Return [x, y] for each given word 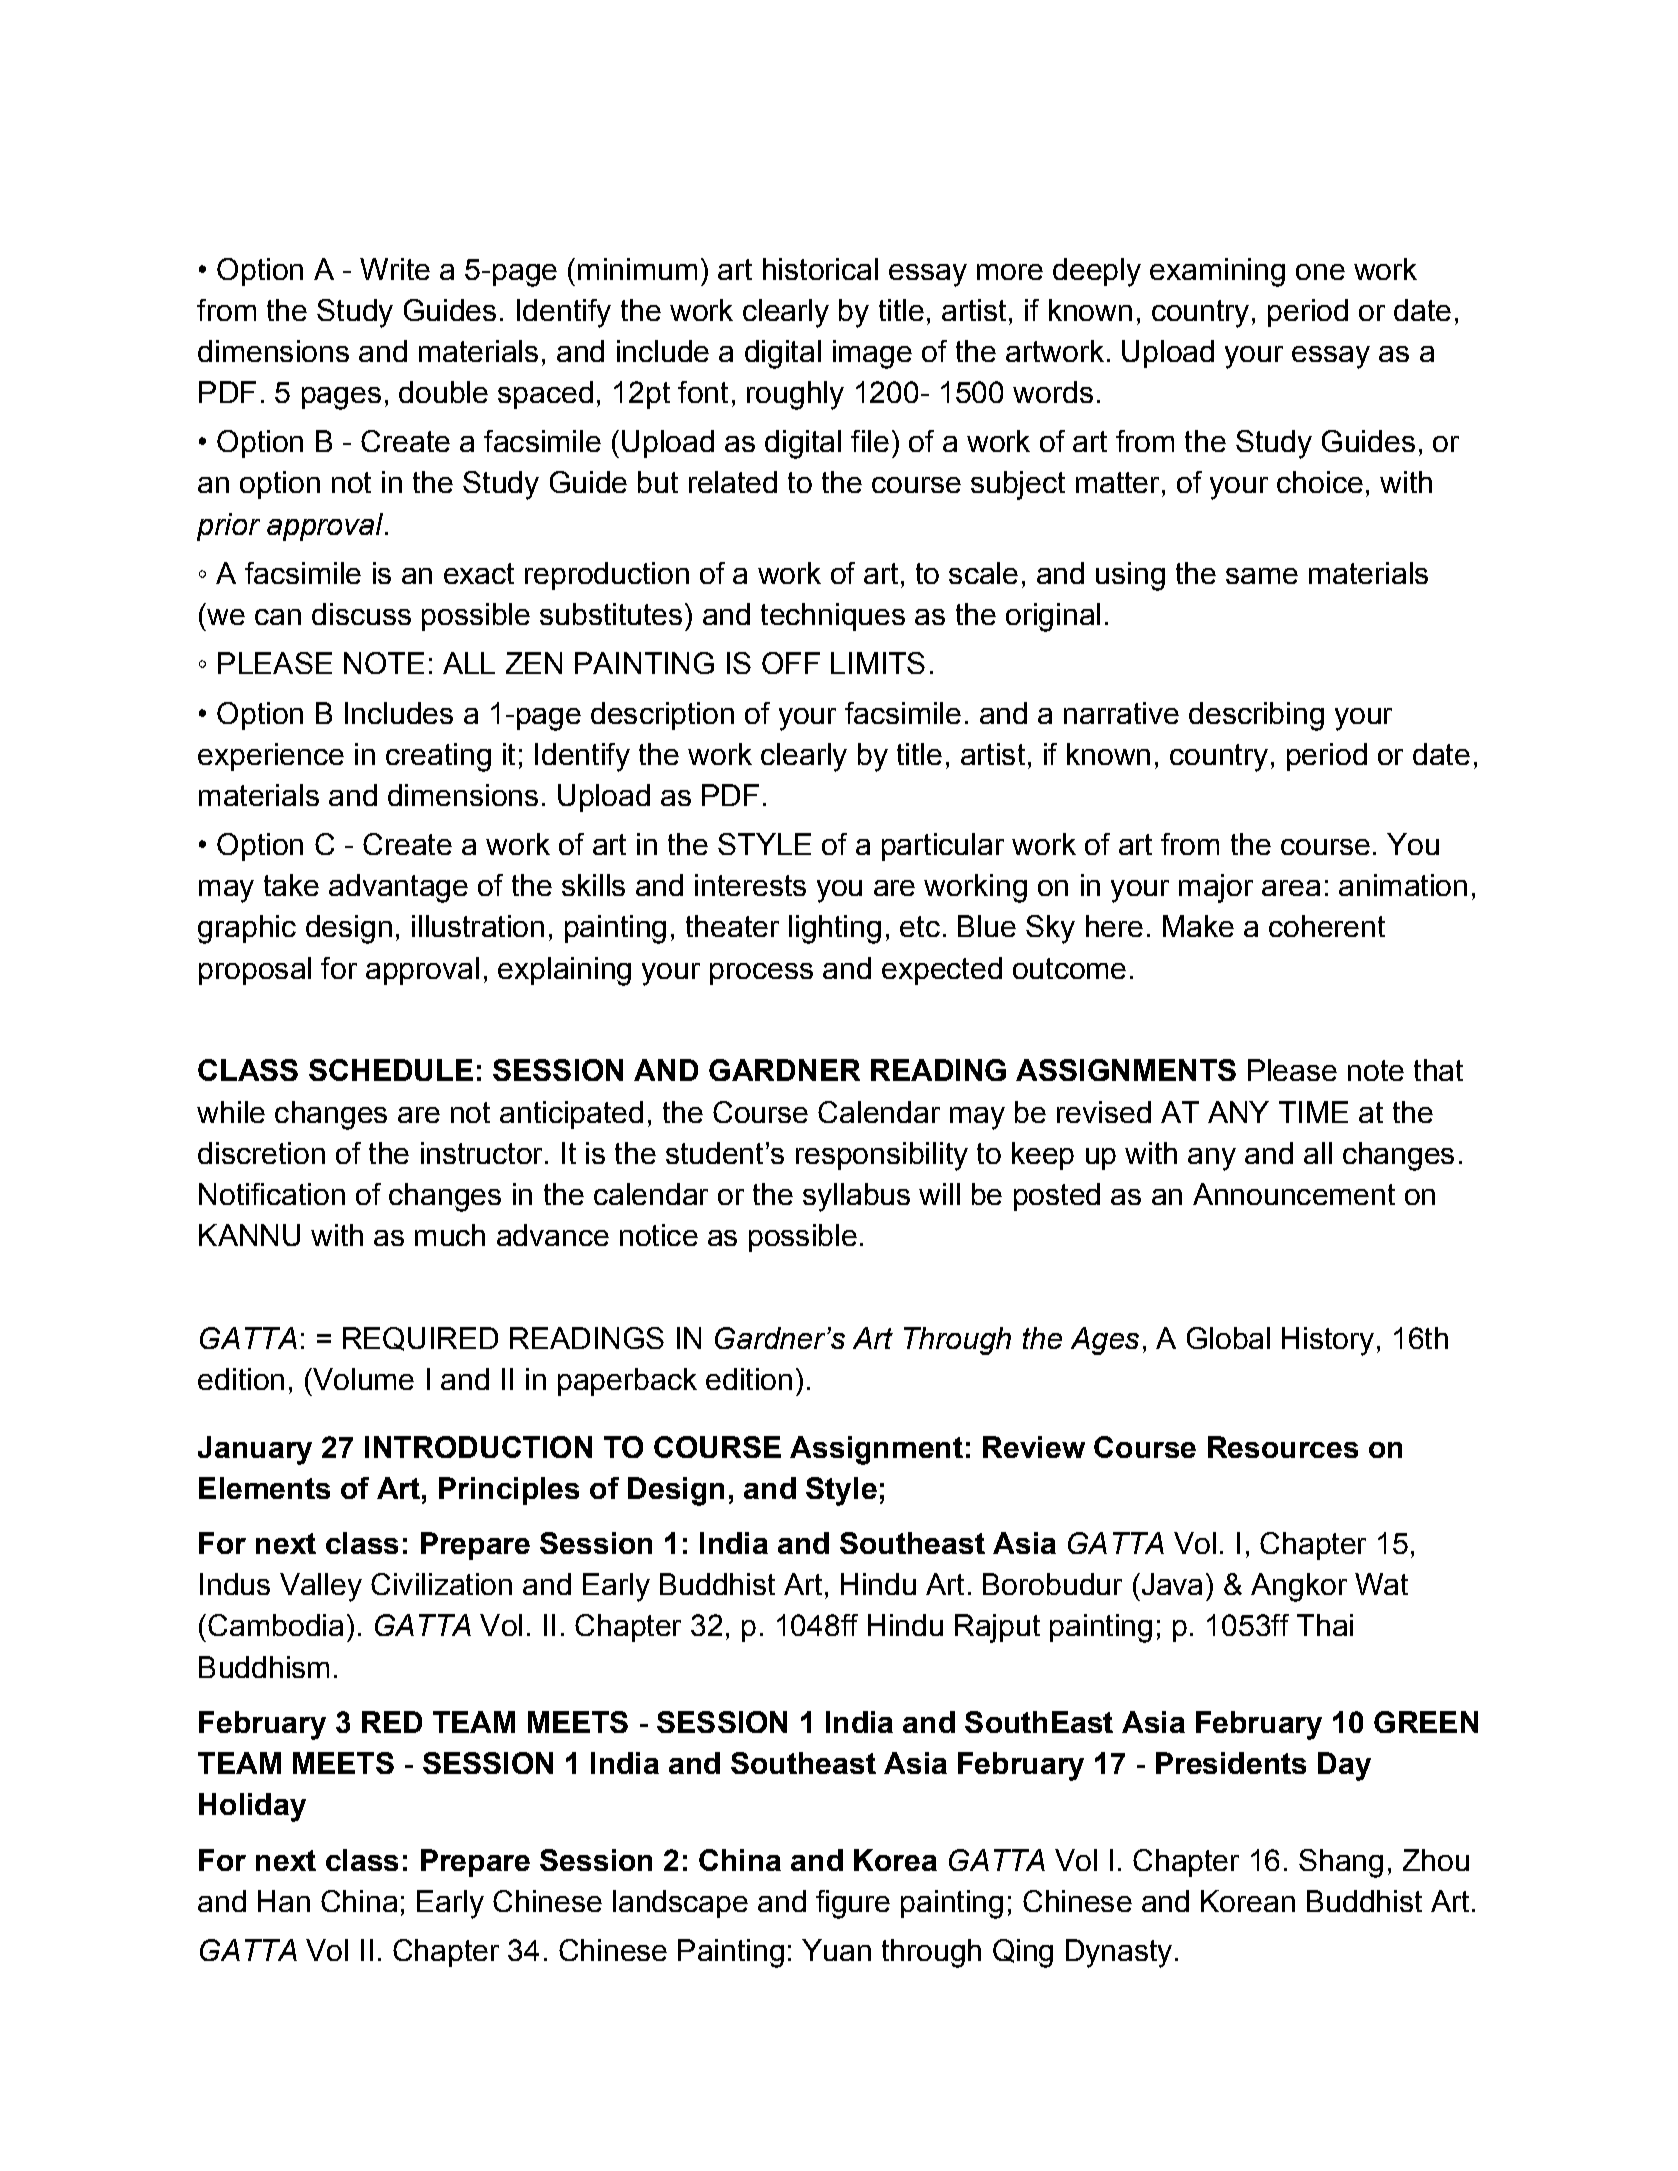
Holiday [252, 1807]
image [872, 354]
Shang [1341, 1863]
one [1320, 272]
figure [853, 1904]
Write [395, 269]
